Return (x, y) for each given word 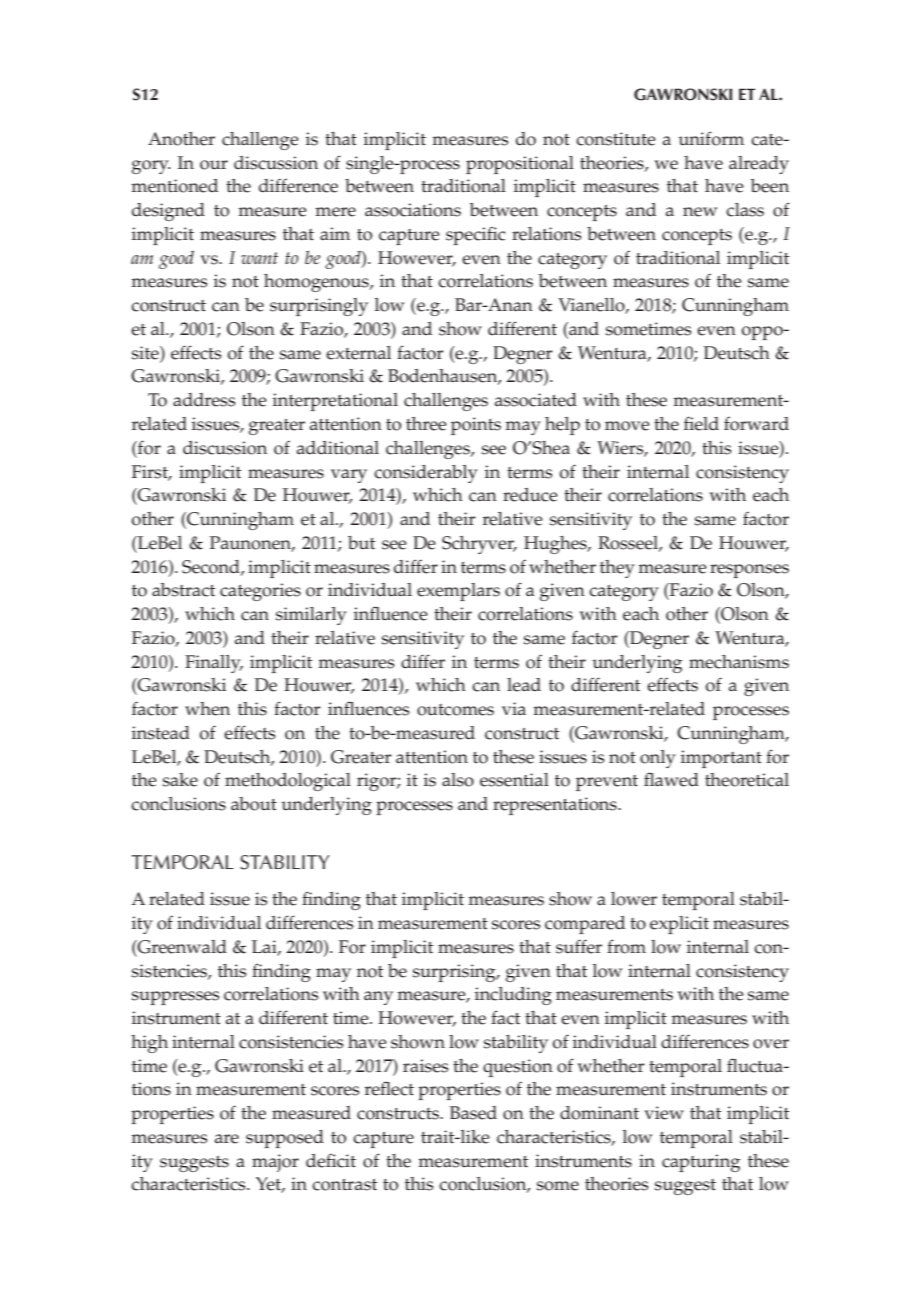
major (275, 1163)
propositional (520, 165)
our (214, 165)
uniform (711, 138)
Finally (214, 664)
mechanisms (739, 662)
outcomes (455, 710)
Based (473, 1113)
